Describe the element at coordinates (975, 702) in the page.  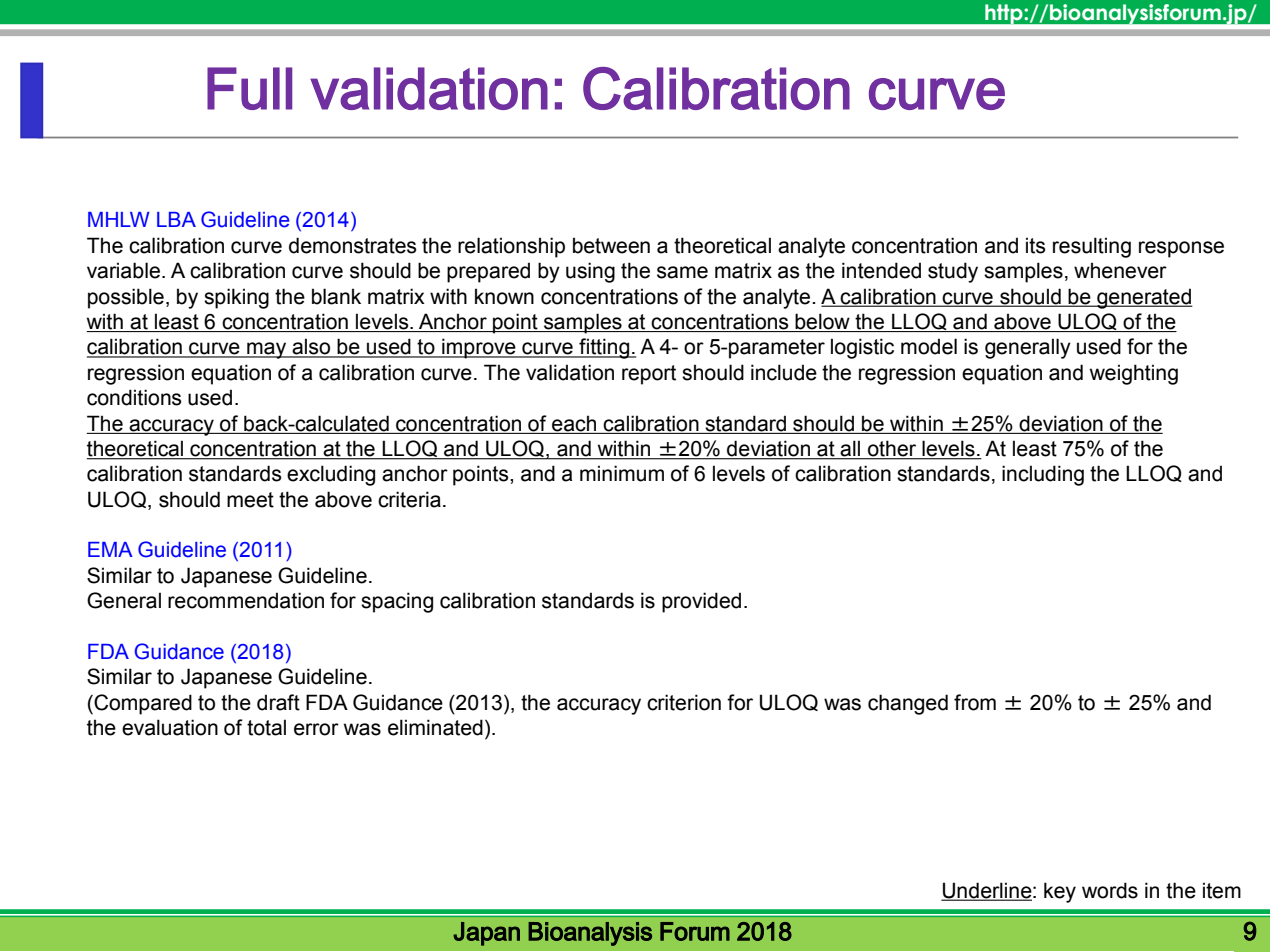
I see `from` at that location.
